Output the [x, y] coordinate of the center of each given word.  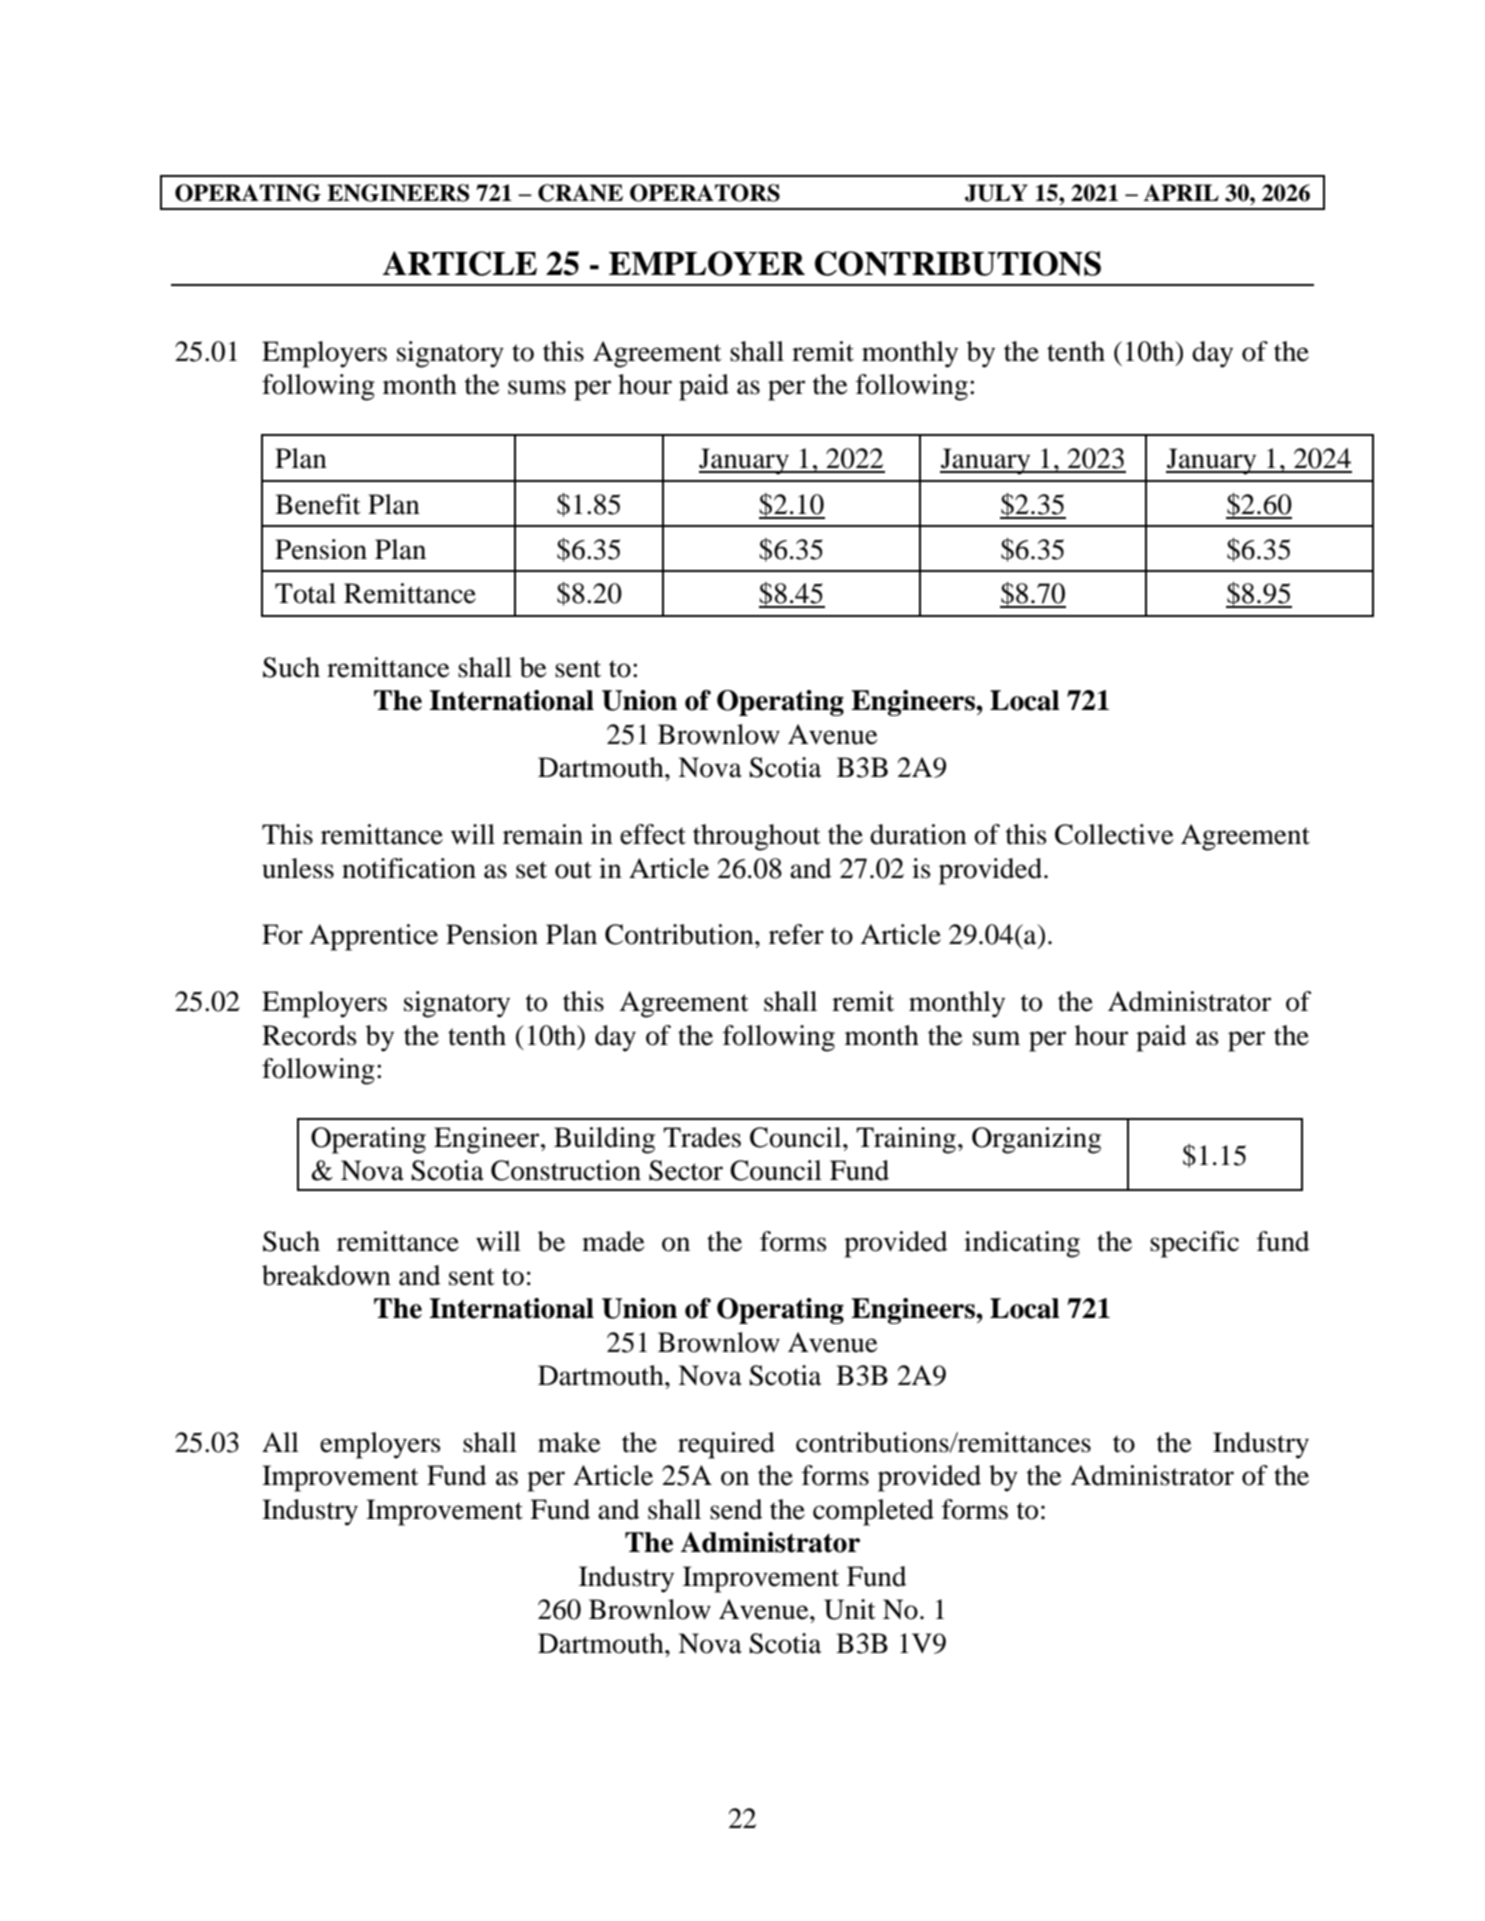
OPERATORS [705, 193]
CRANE [580, 193]
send [736, 1509]
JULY [996, 193]
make [569, 1442]
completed [873, 1512]
